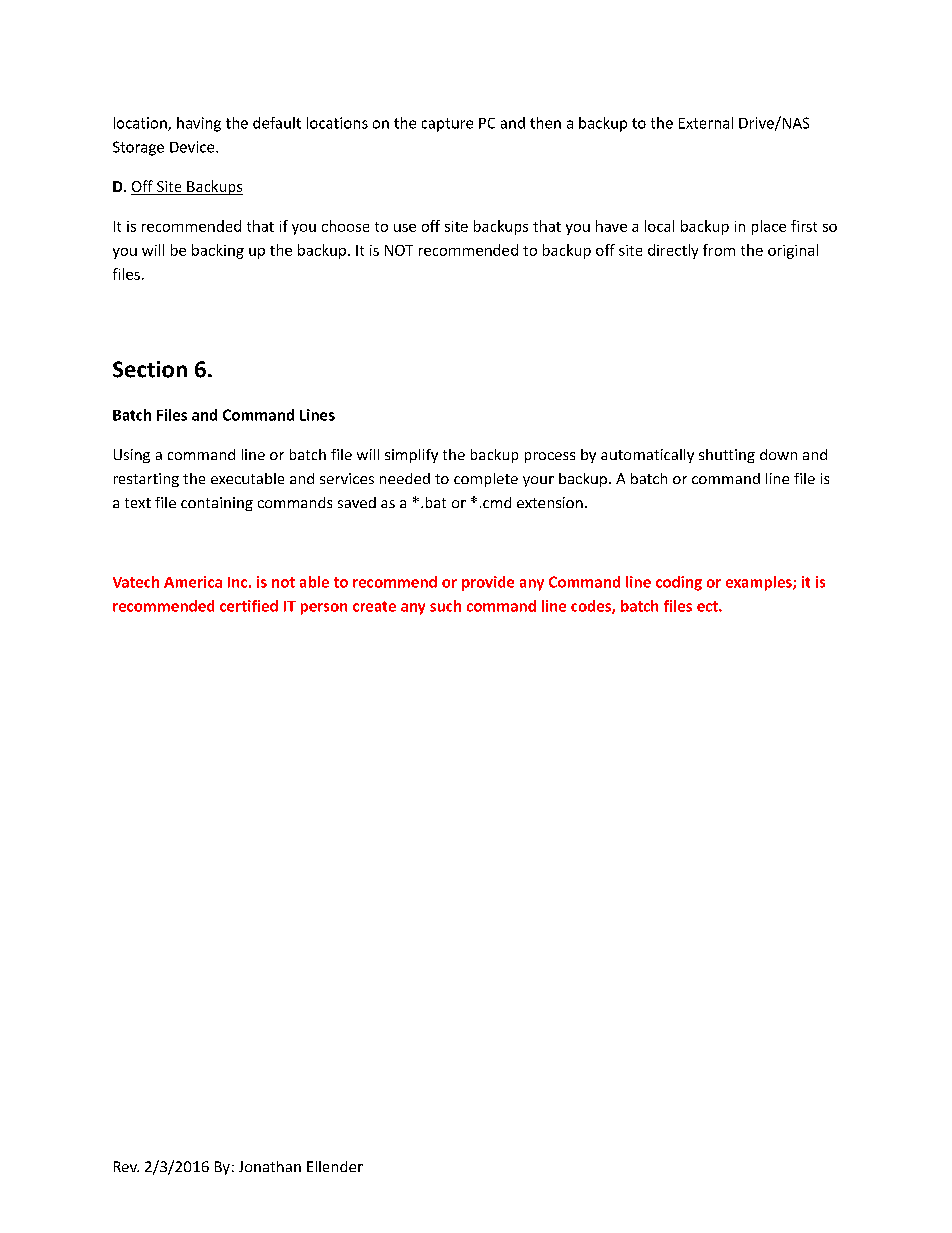 The image size is (952, 1233). I want to click on shutting, so click(727, 456).
